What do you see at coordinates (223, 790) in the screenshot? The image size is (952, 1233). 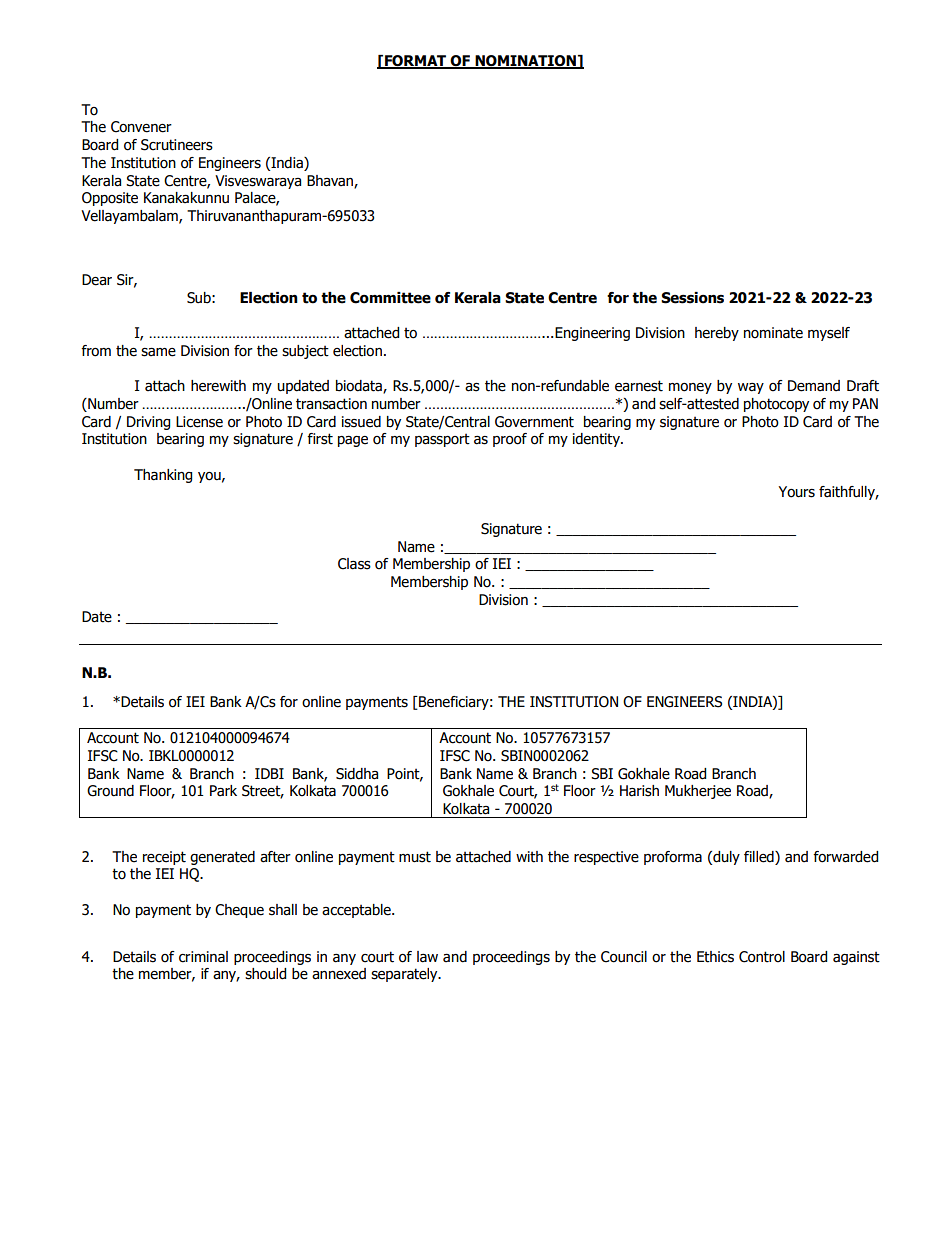 I see `Park` at bounding box center [223, 790].
